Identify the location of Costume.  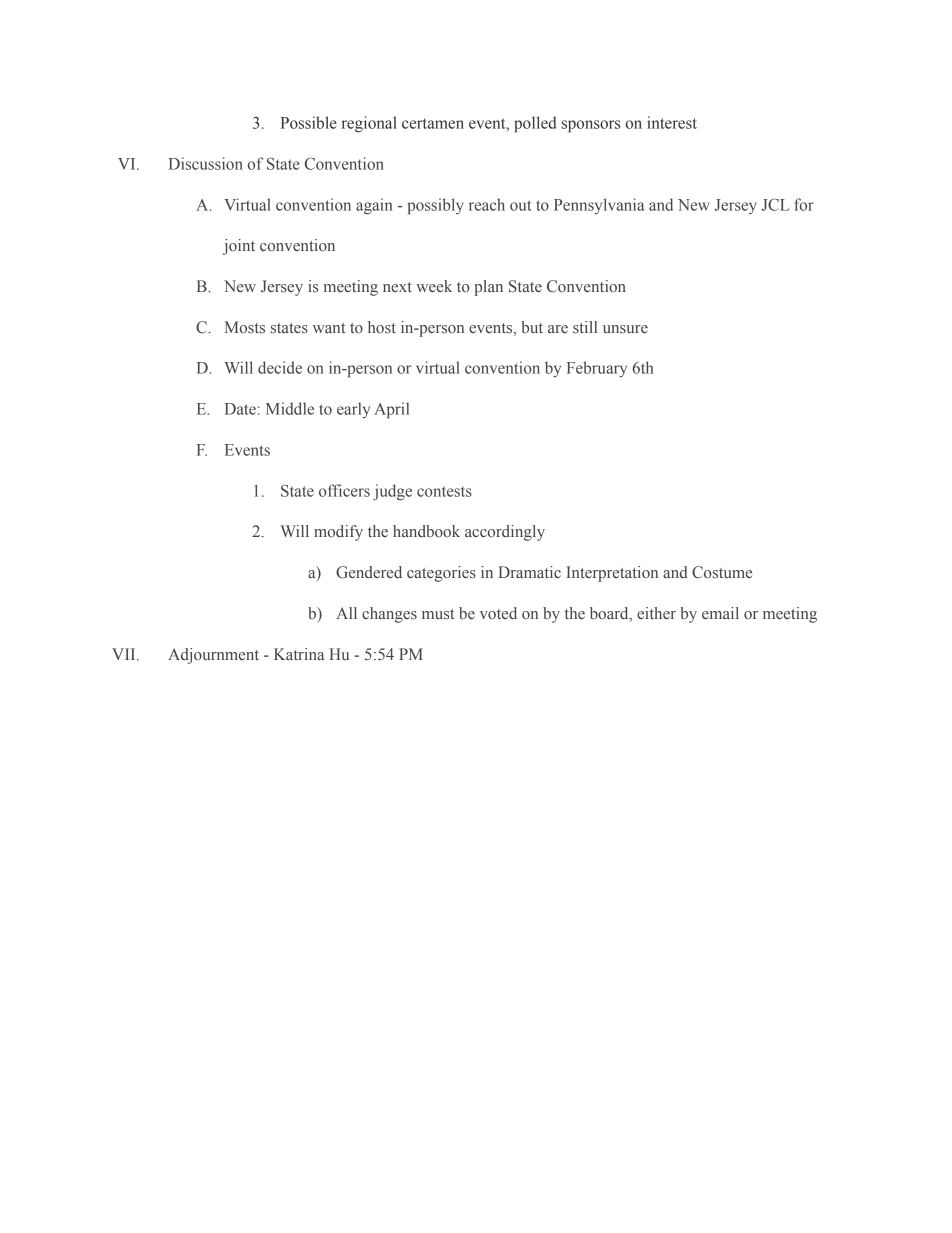
(722, 572).
